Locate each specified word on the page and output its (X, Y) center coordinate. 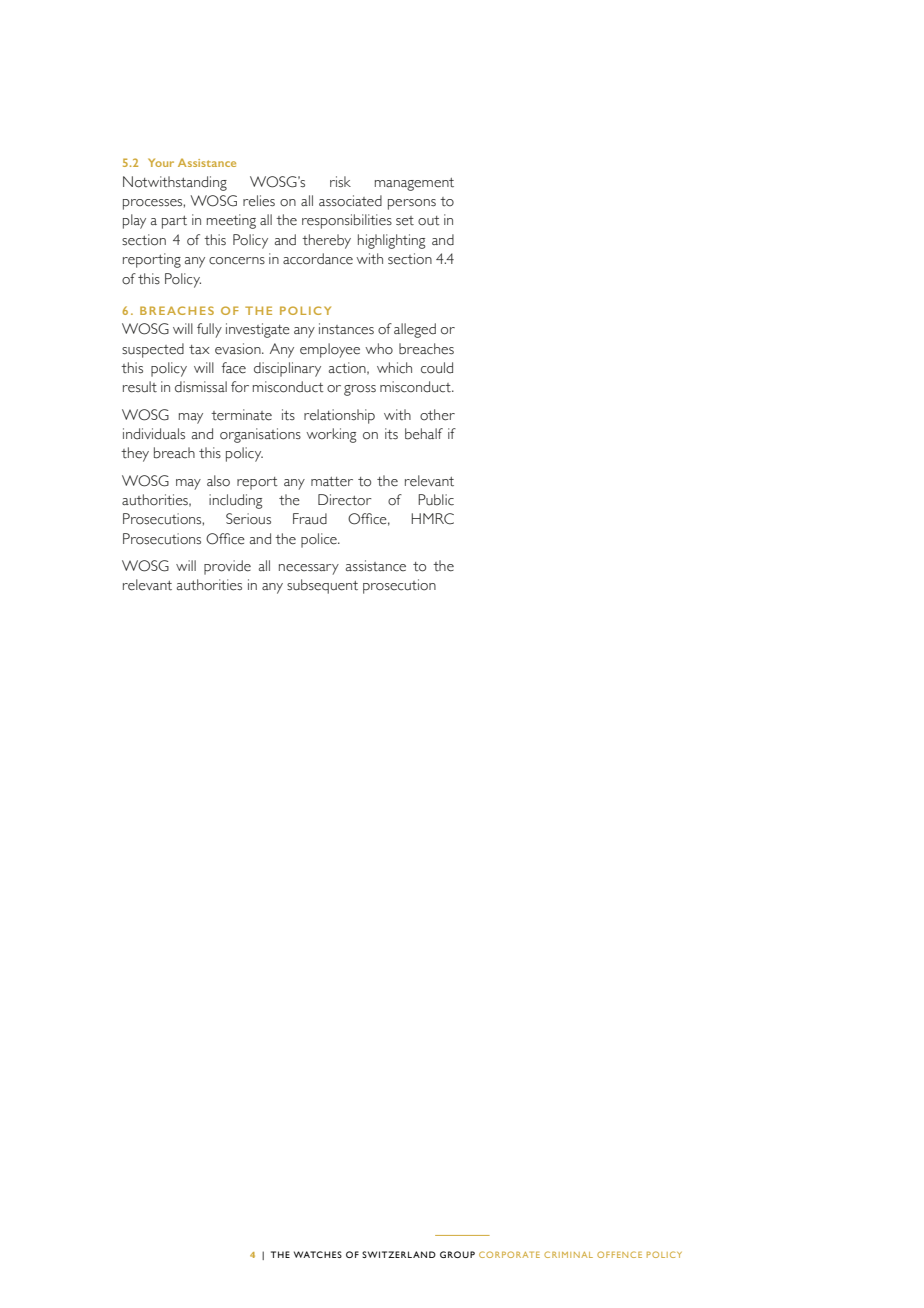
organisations (260, 435)
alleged (415, 330)
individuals (154, 434)
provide (227, 567)
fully (209, 330)
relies (259, 201)
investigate (258, 330)
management (414, 184)
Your (161, 162)
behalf (424, 434)
